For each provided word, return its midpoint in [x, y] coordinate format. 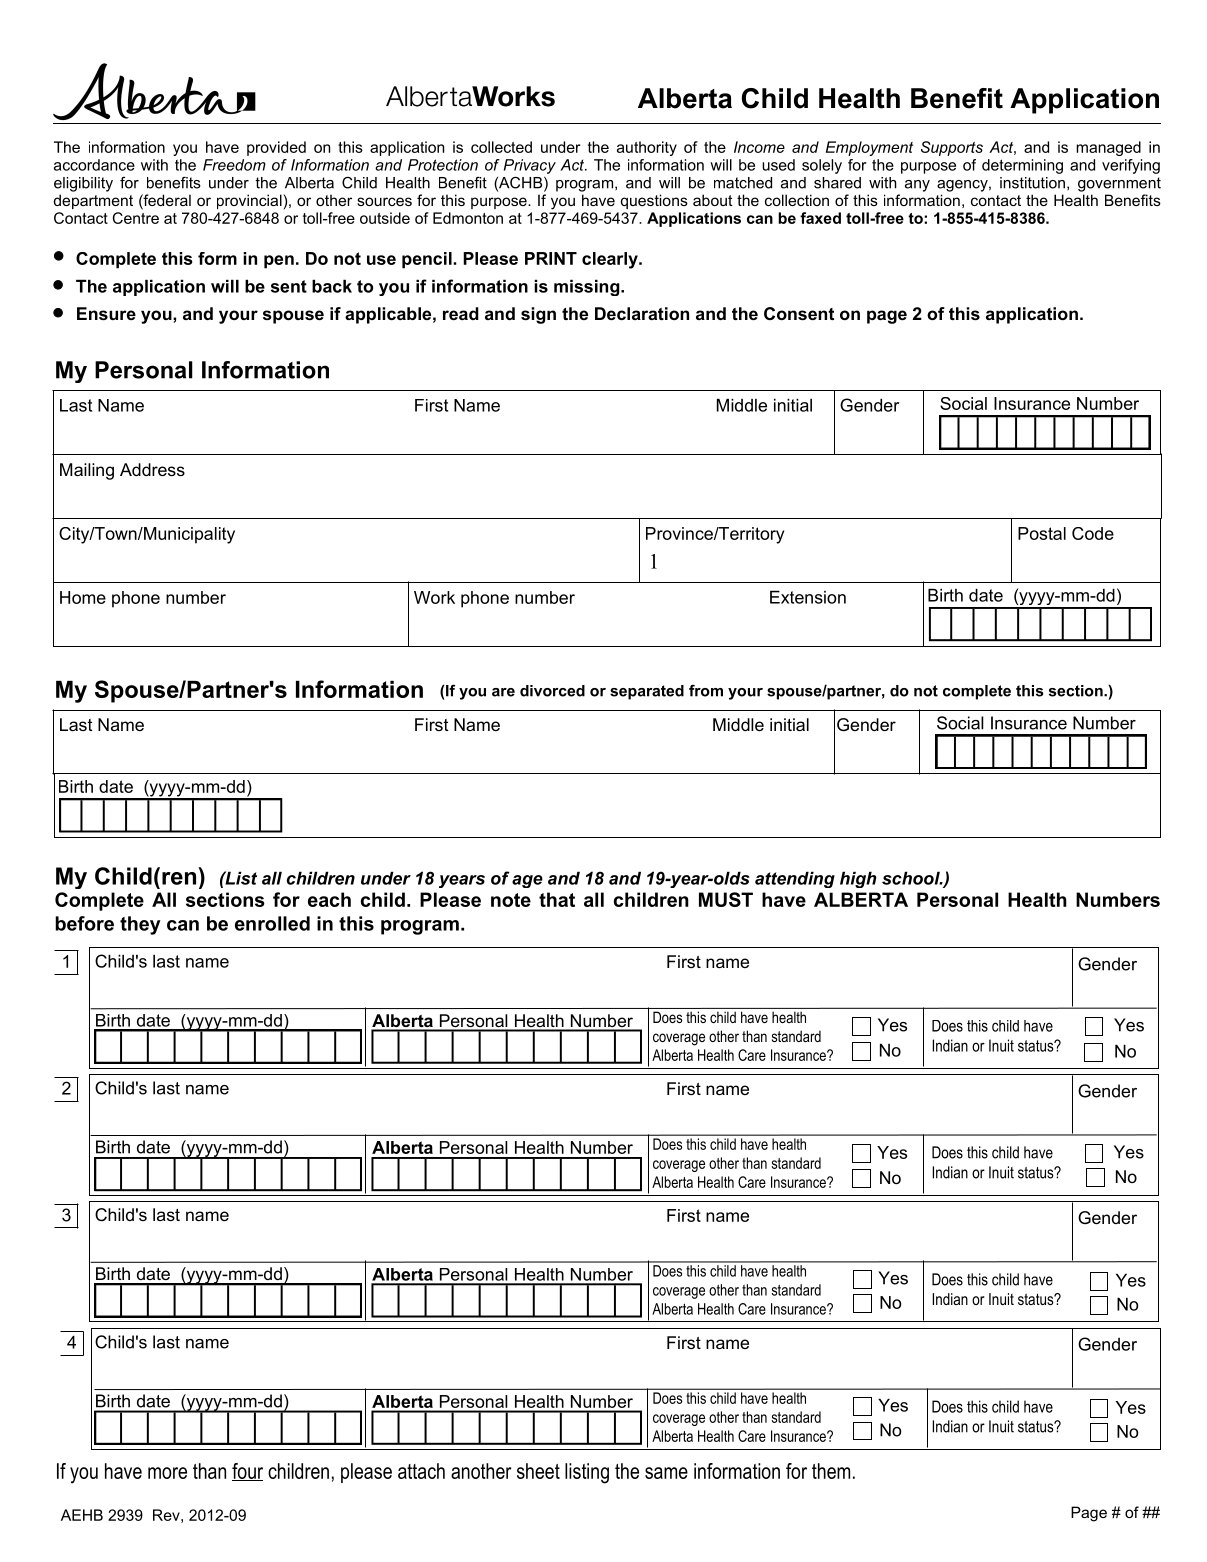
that [557, 899]
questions [654, 201]
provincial [250, 201]
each [329, 899]
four [247, 1472]
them [831, 1471]
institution [1032, 183]
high [858, 879]
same [666, 1473]
